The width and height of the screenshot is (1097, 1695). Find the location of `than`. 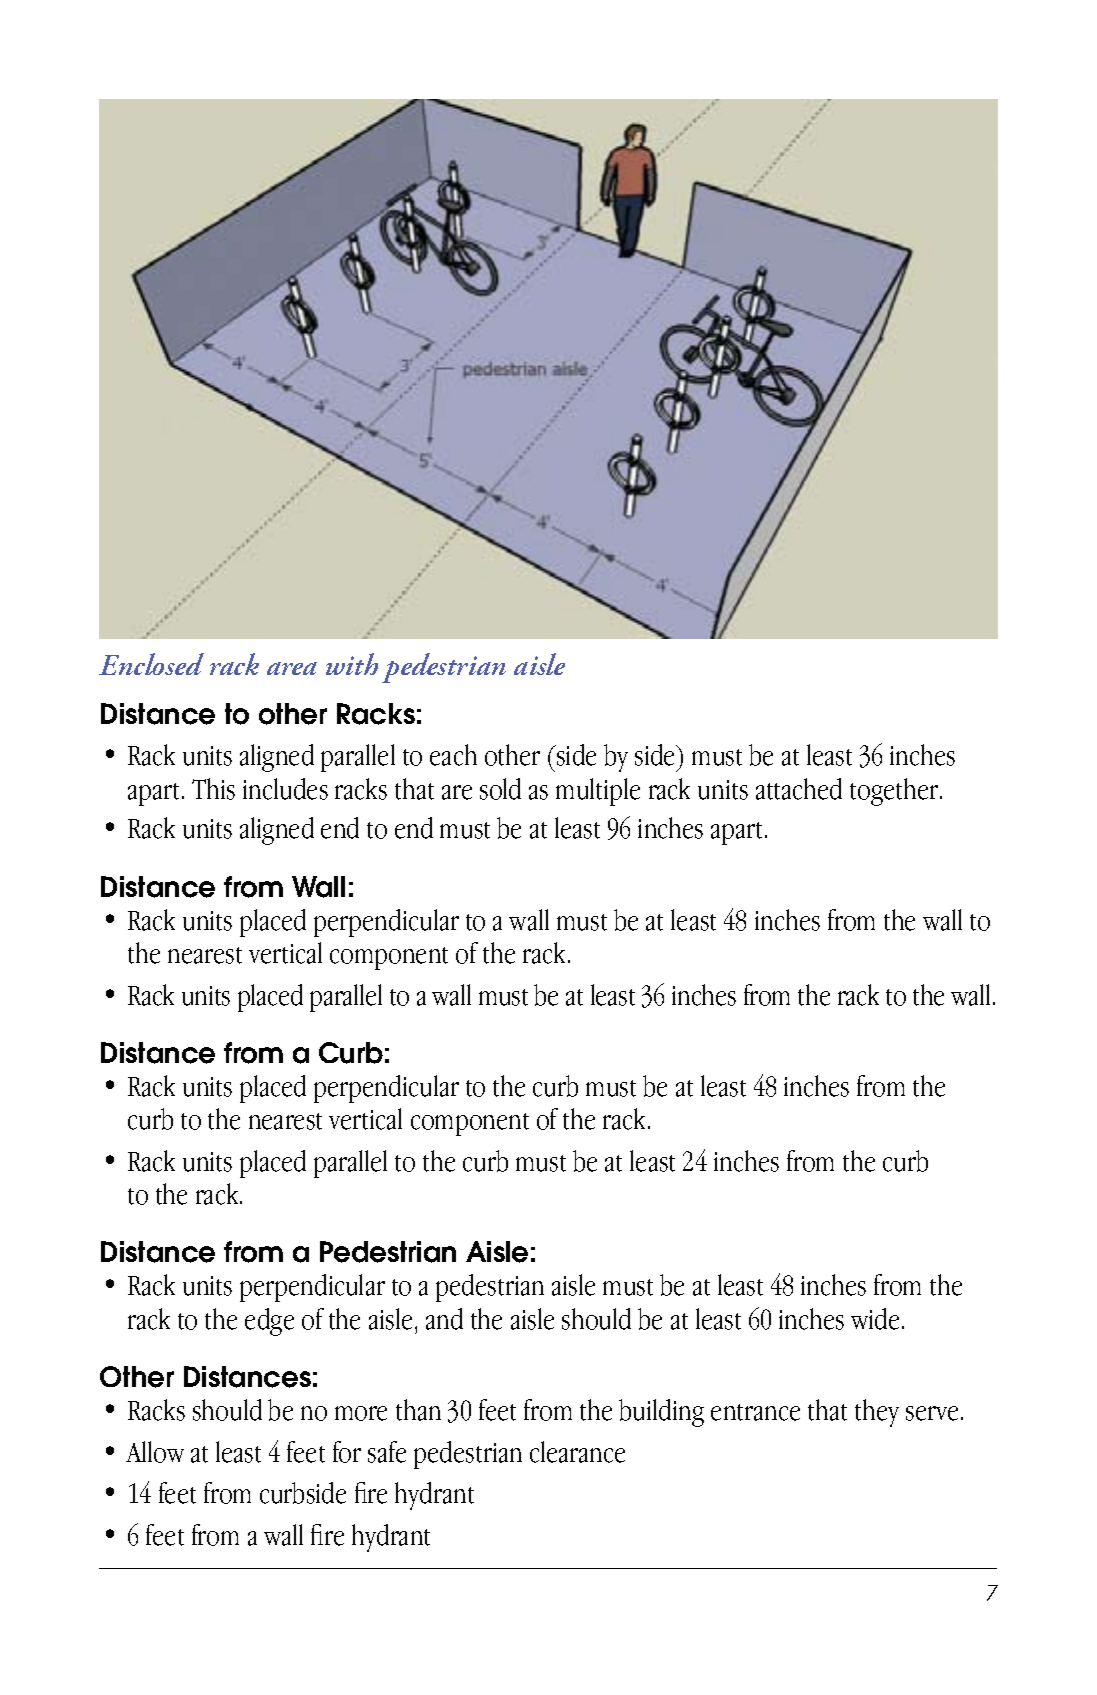

than is located at coordinates (418, 1410).
